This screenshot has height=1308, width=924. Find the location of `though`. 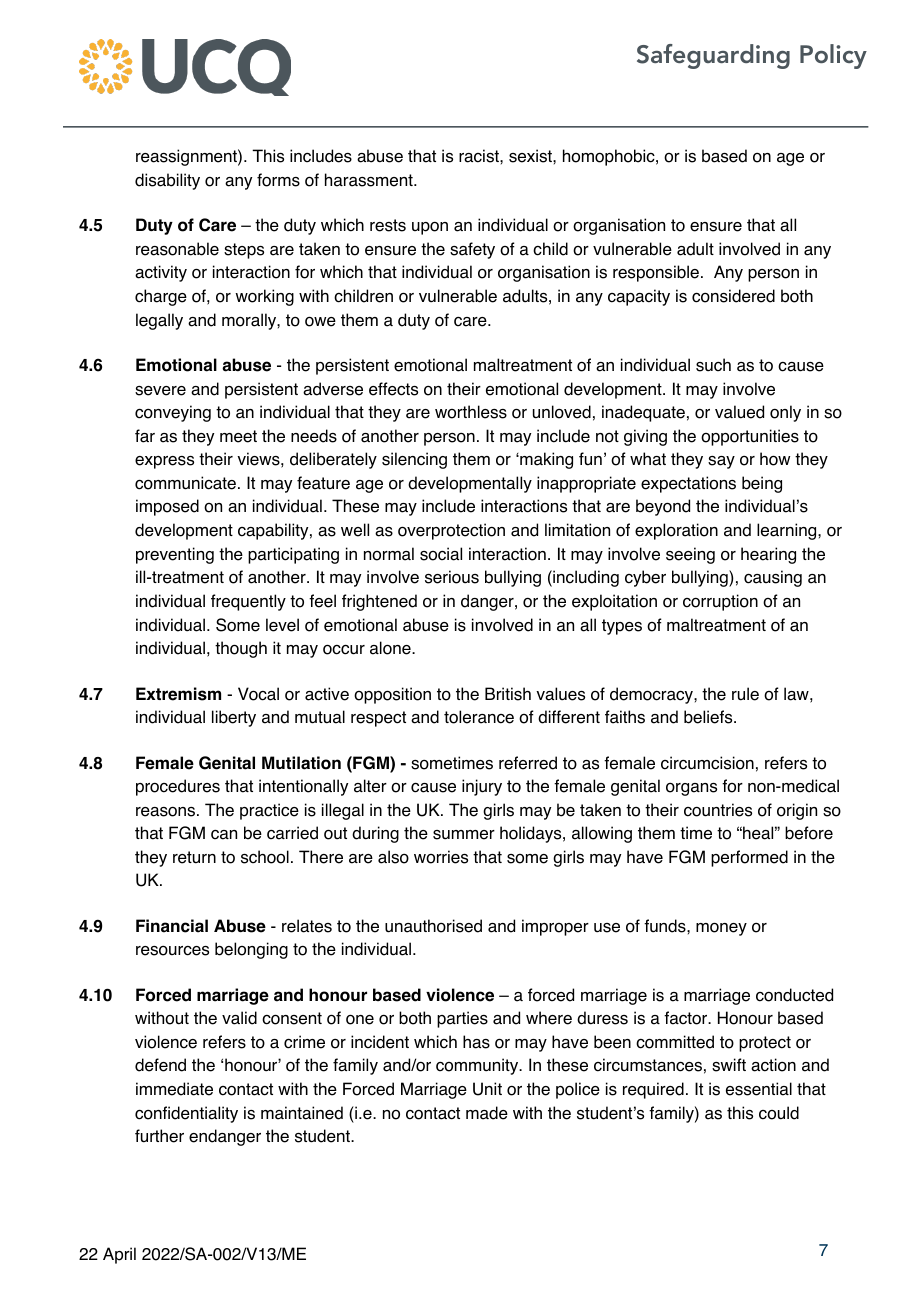

though is located at coordinates (241, 649).
